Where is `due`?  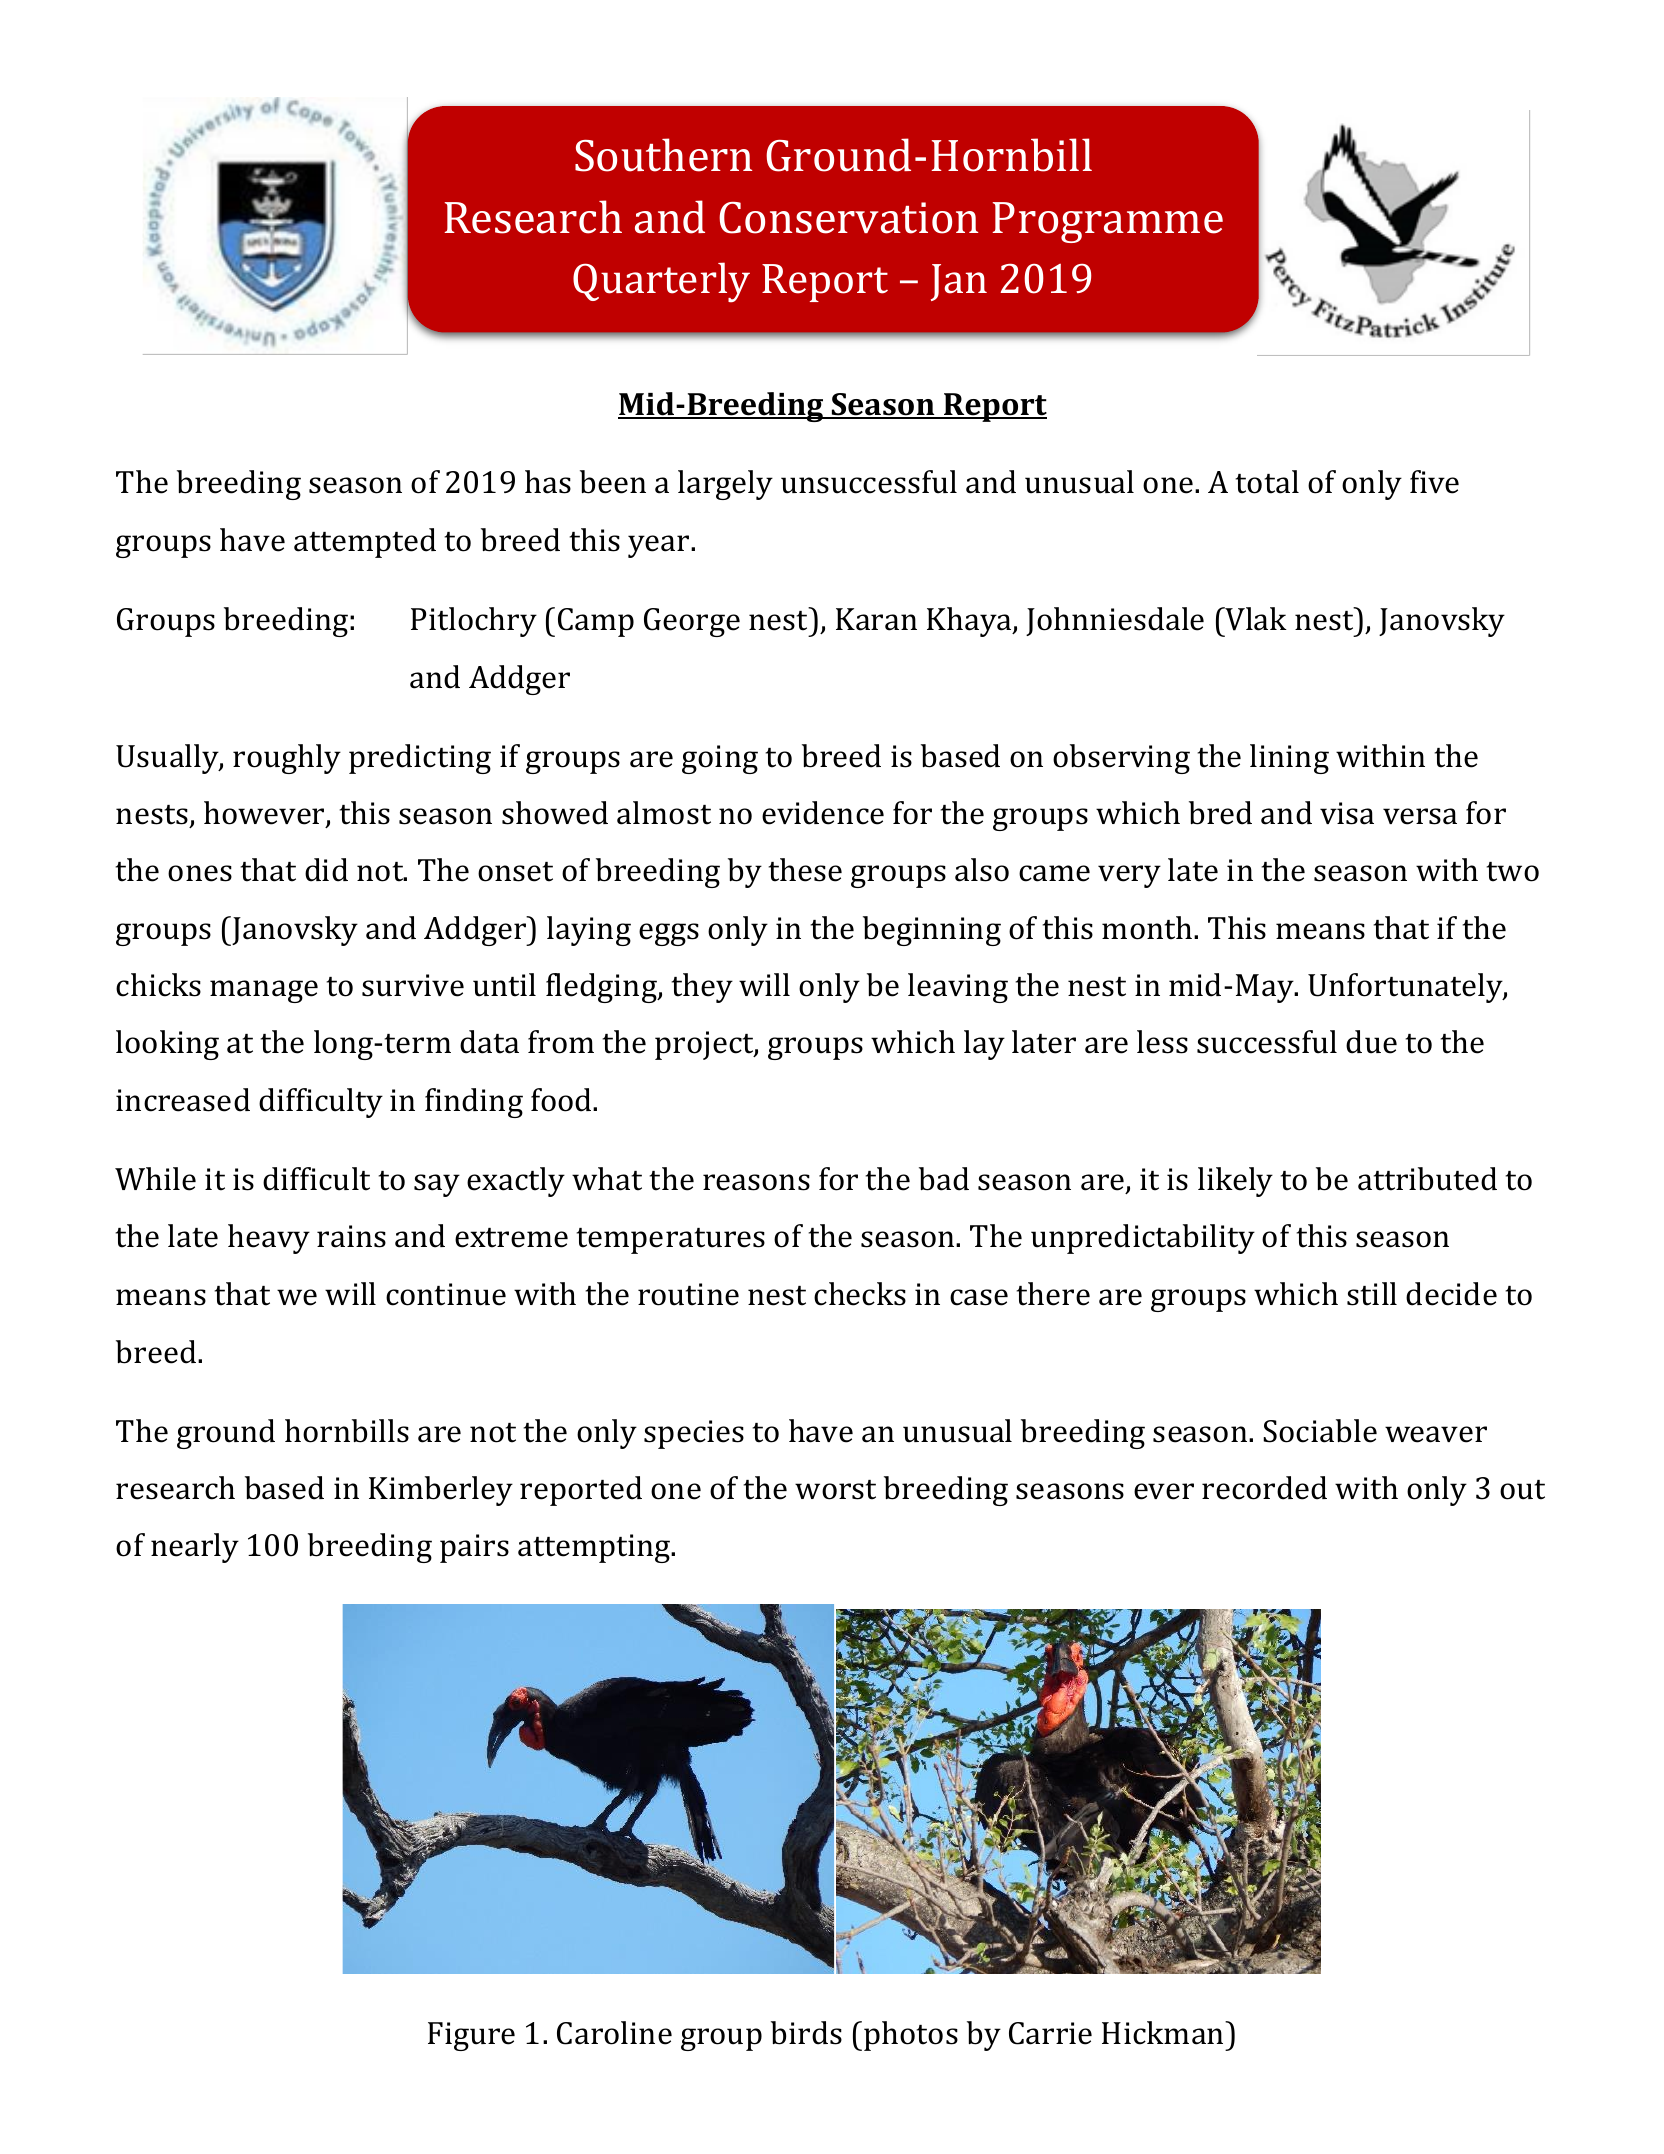
due is located at coordinates (1371, 1042).
